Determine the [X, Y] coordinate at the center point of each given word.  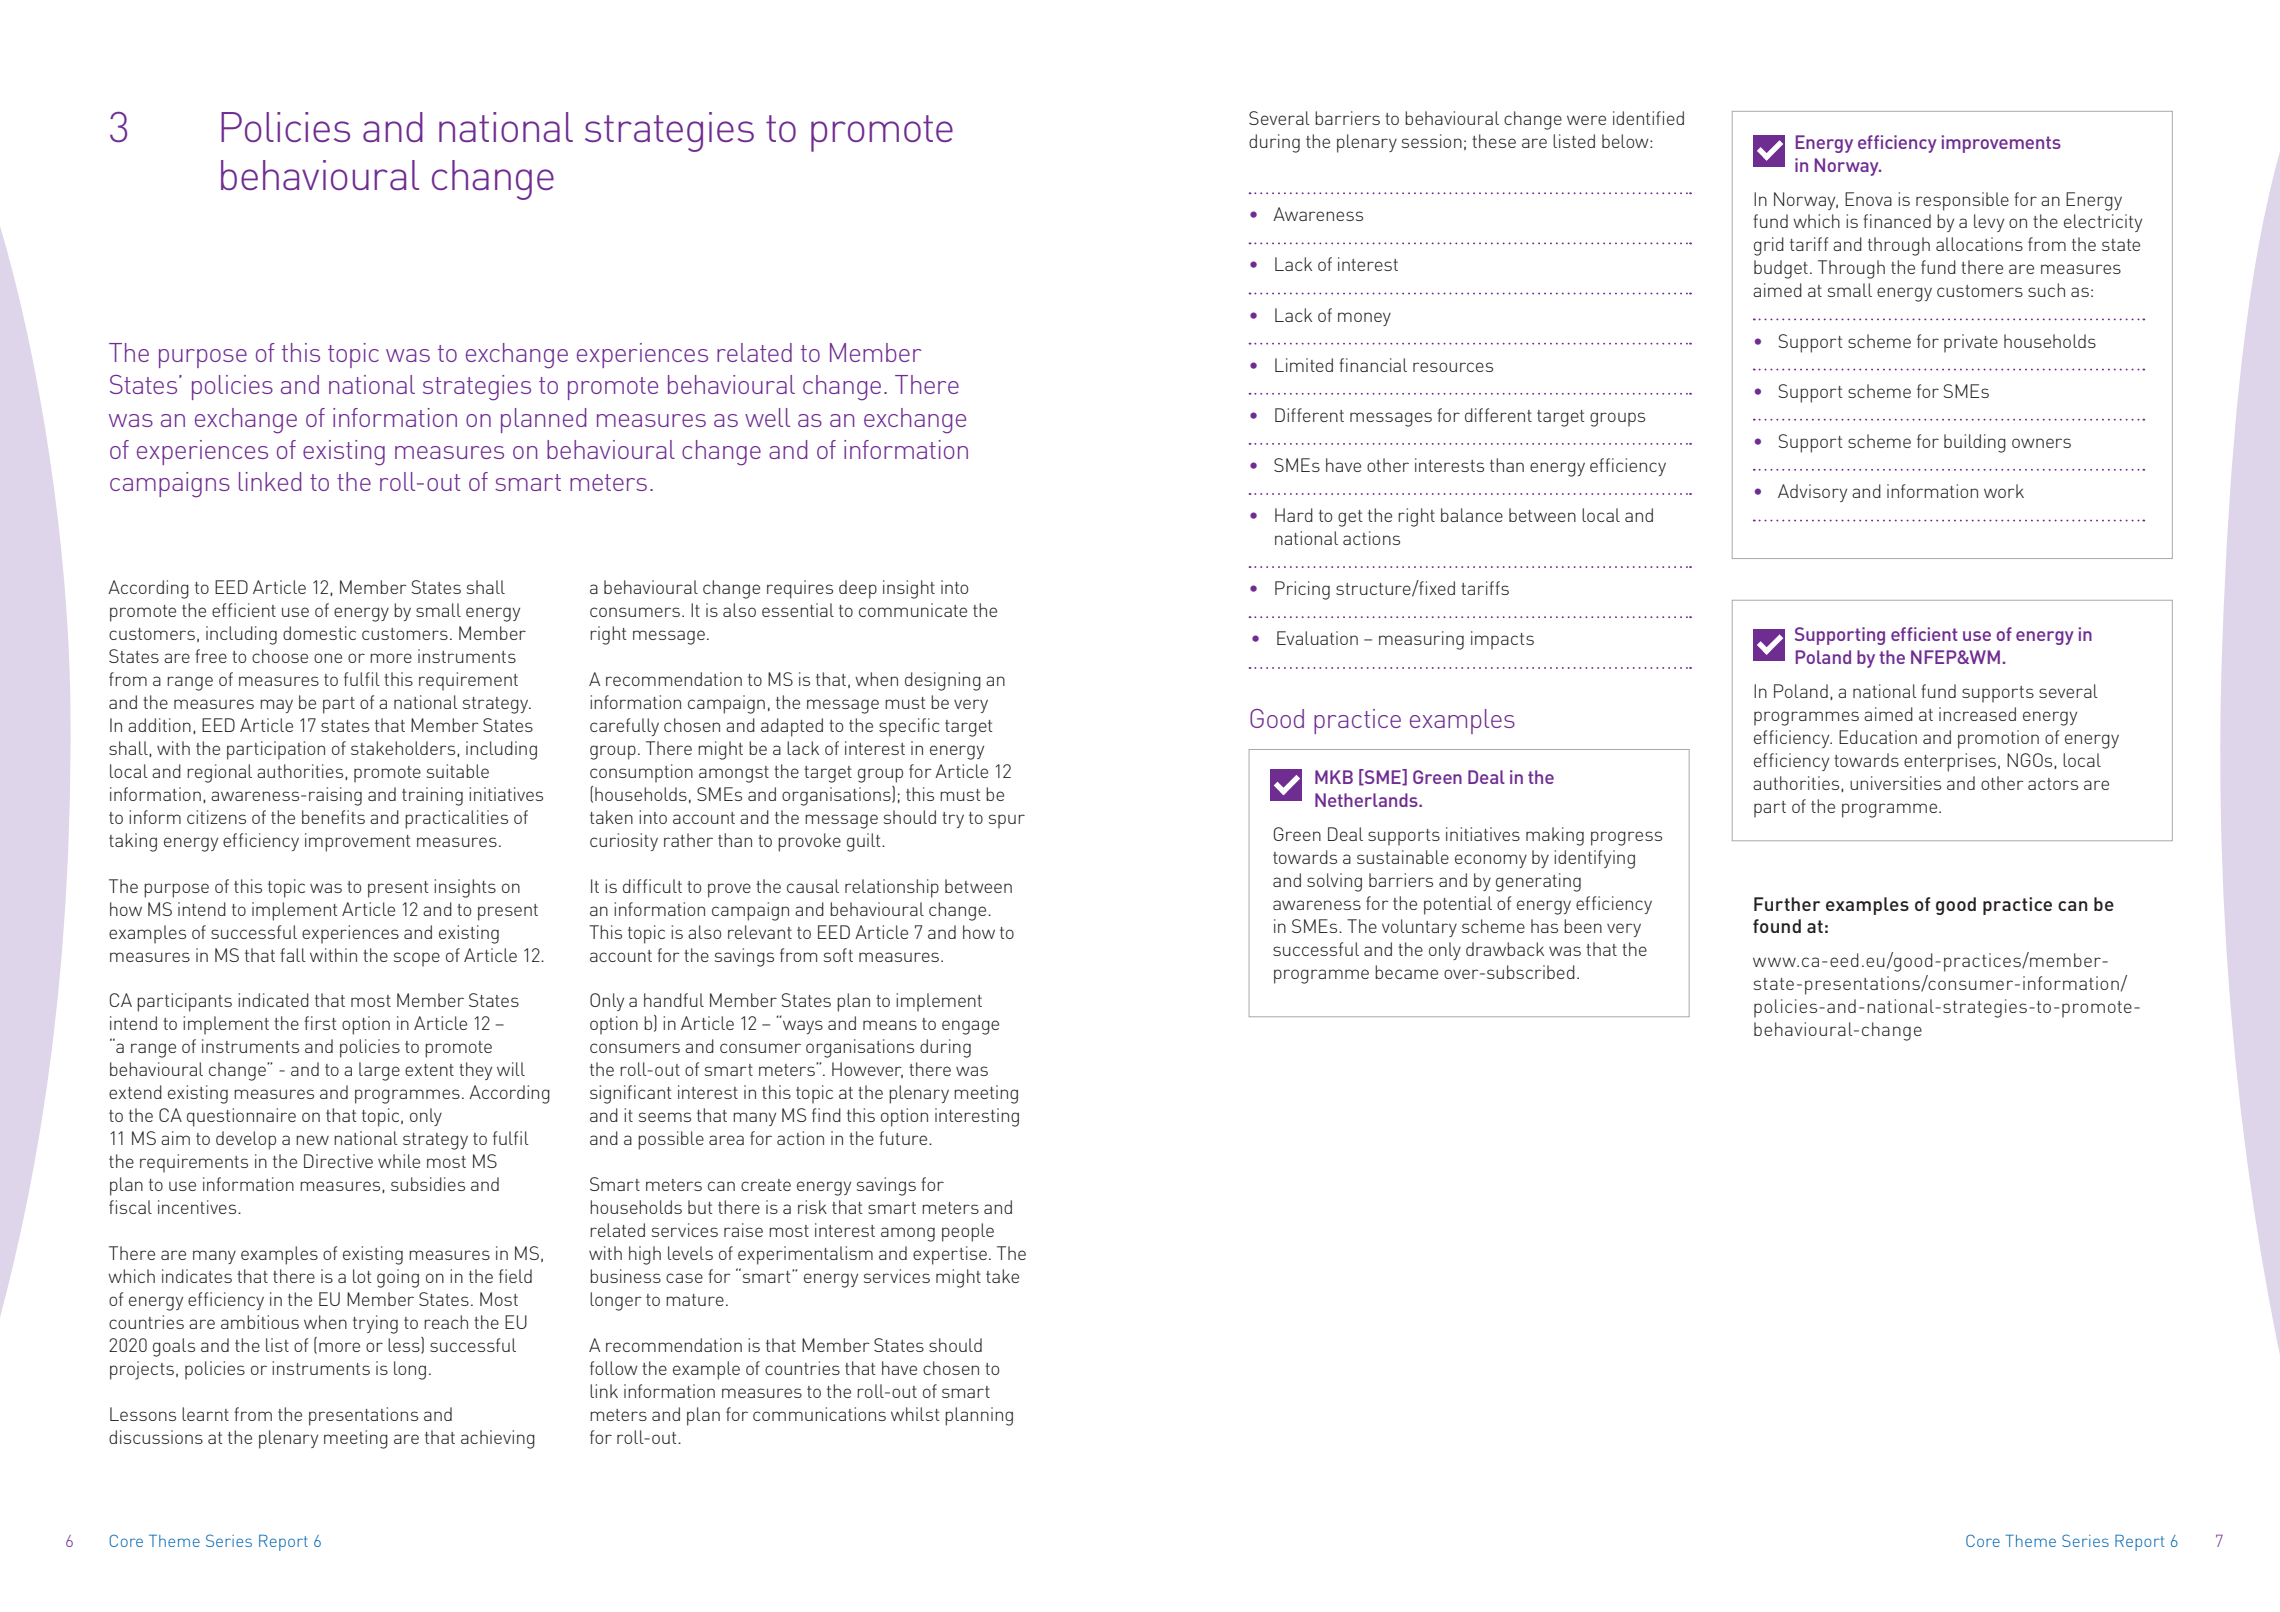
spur [1007, 821]
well [767, 417]
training [432, 796]
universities [1895, 783]
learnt [205, 1414]
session [1432, 141]
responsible [1962, 201]
